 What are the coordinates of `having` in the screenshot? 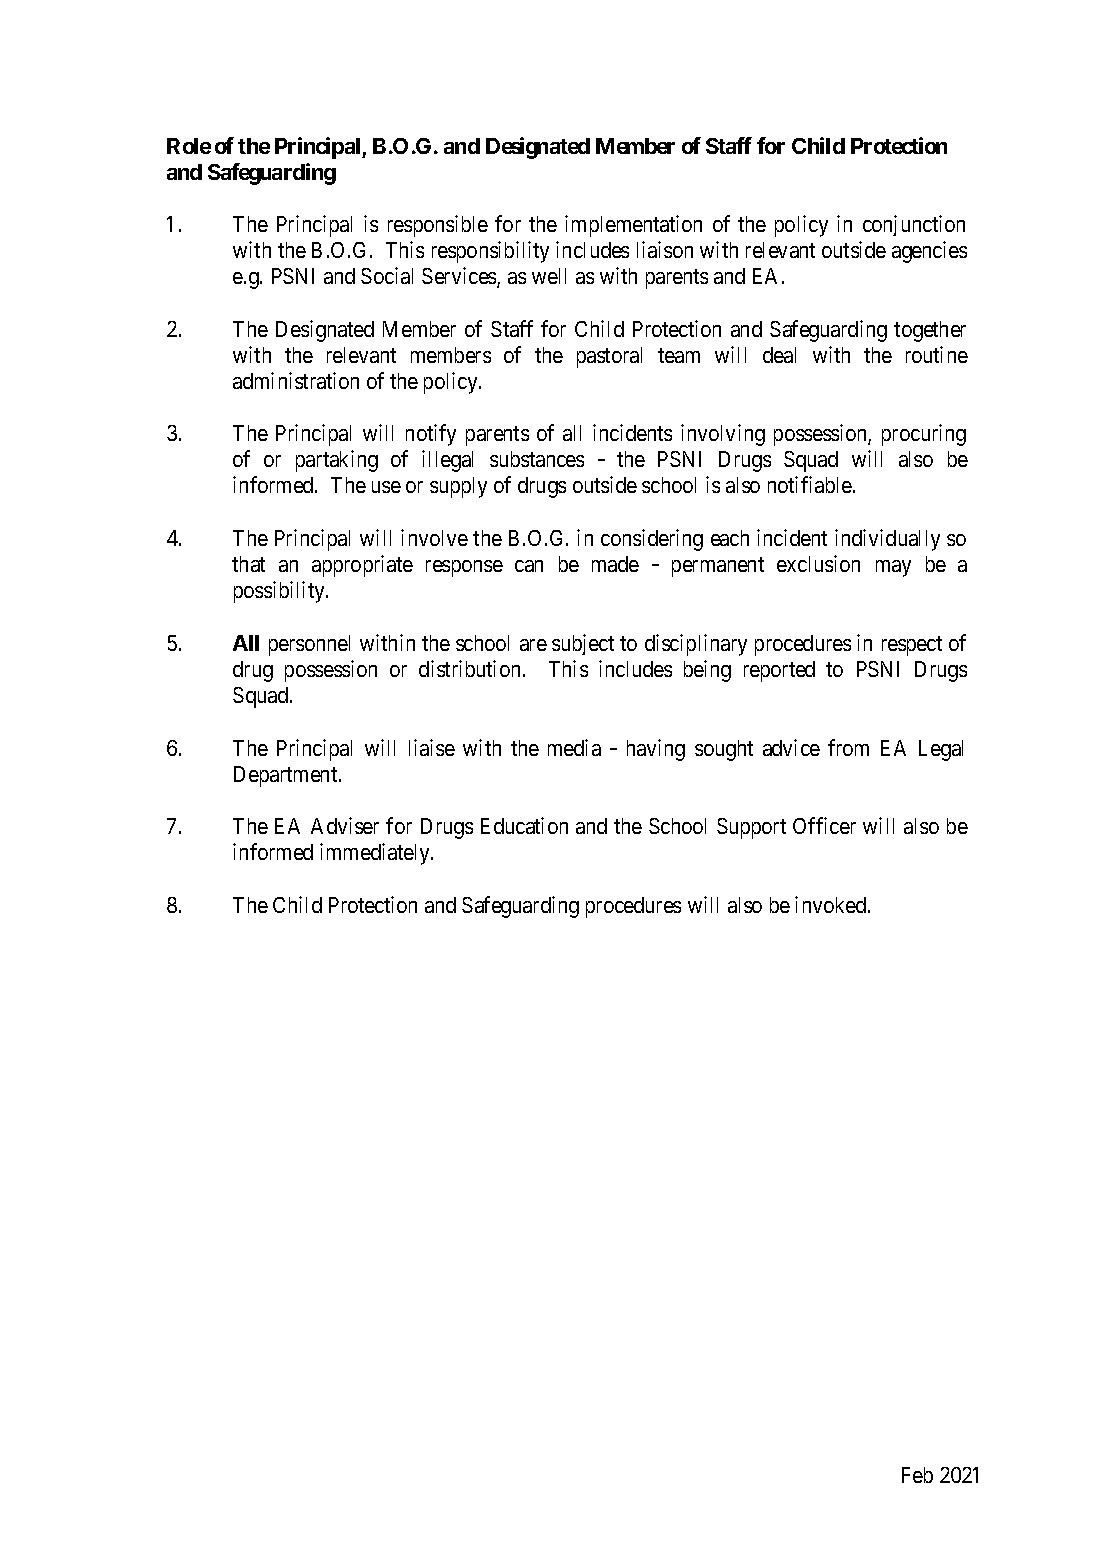 It's located at (656, 750).
